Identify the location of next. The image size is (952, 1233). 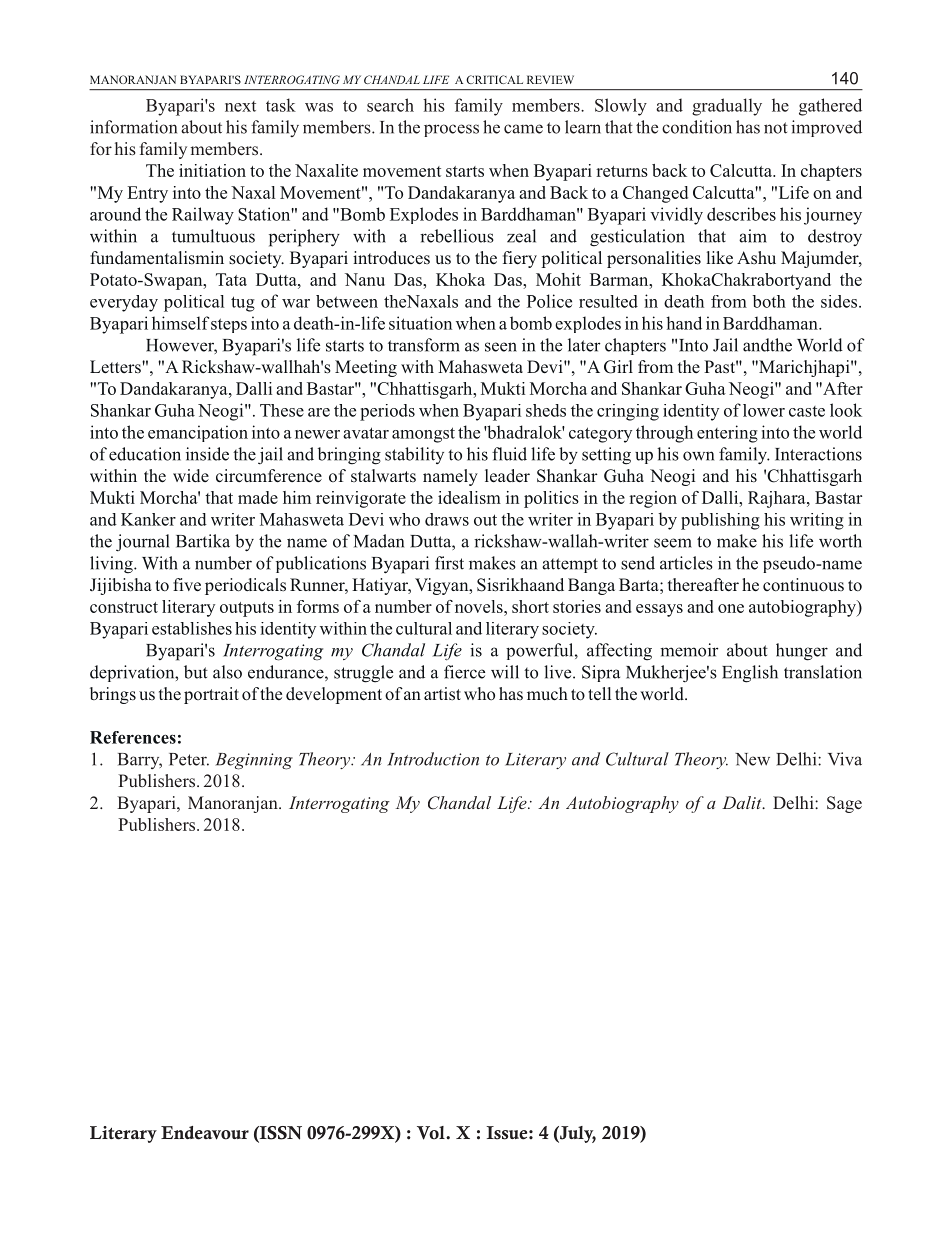
(240, 106).
